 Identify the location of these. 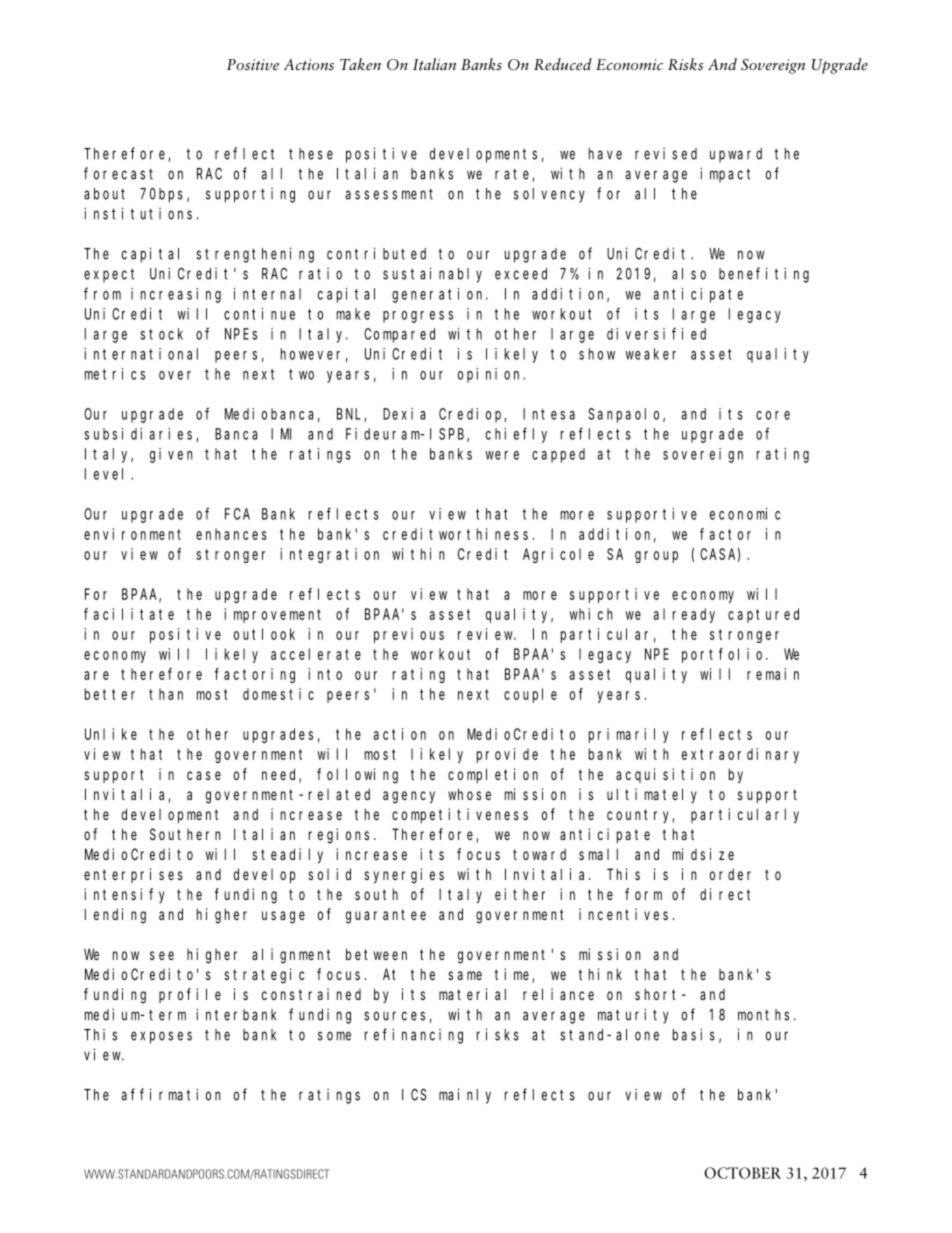
(311, 154).
